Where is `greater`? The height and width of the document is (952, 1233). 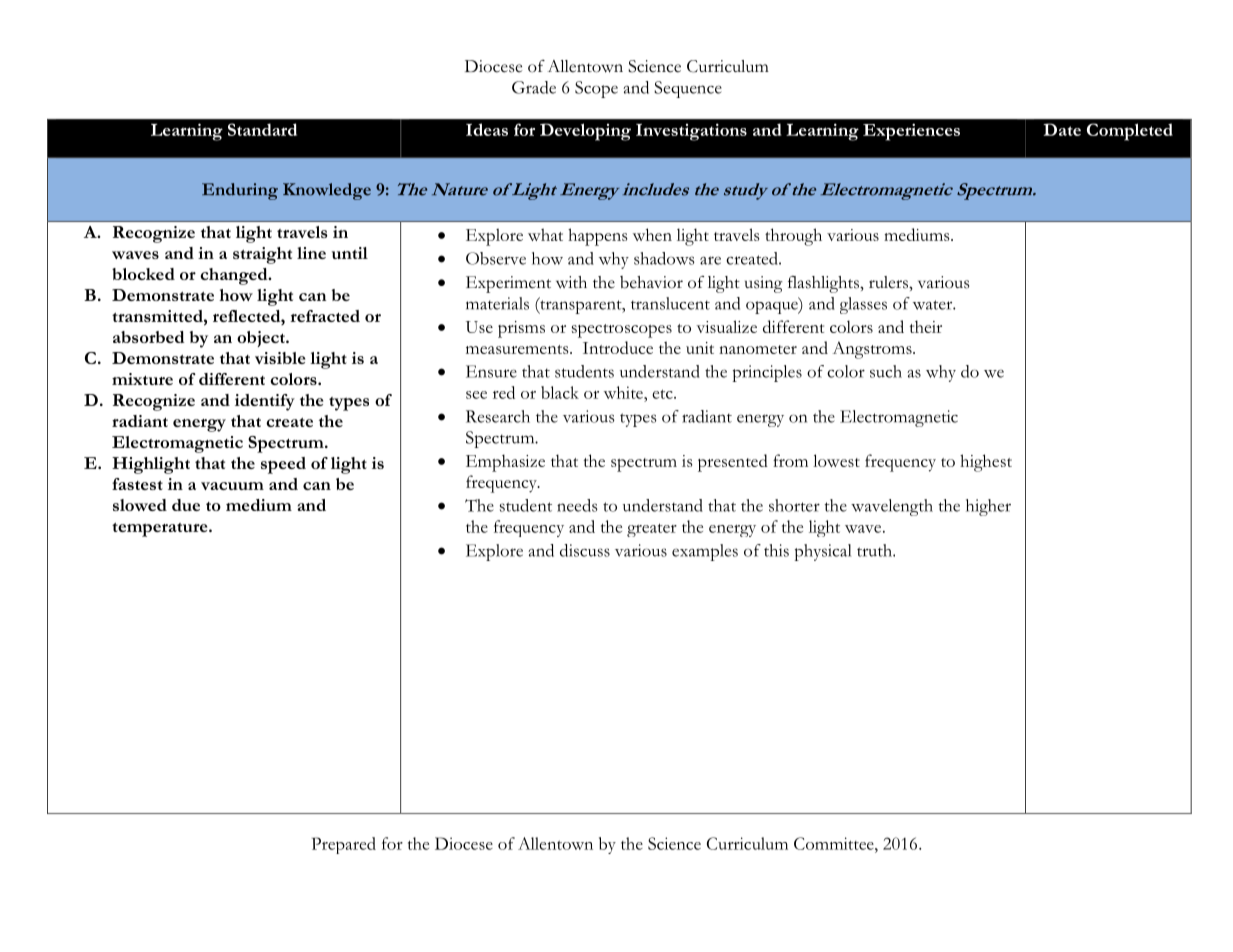 greater is located at coordinates (652, 530).
